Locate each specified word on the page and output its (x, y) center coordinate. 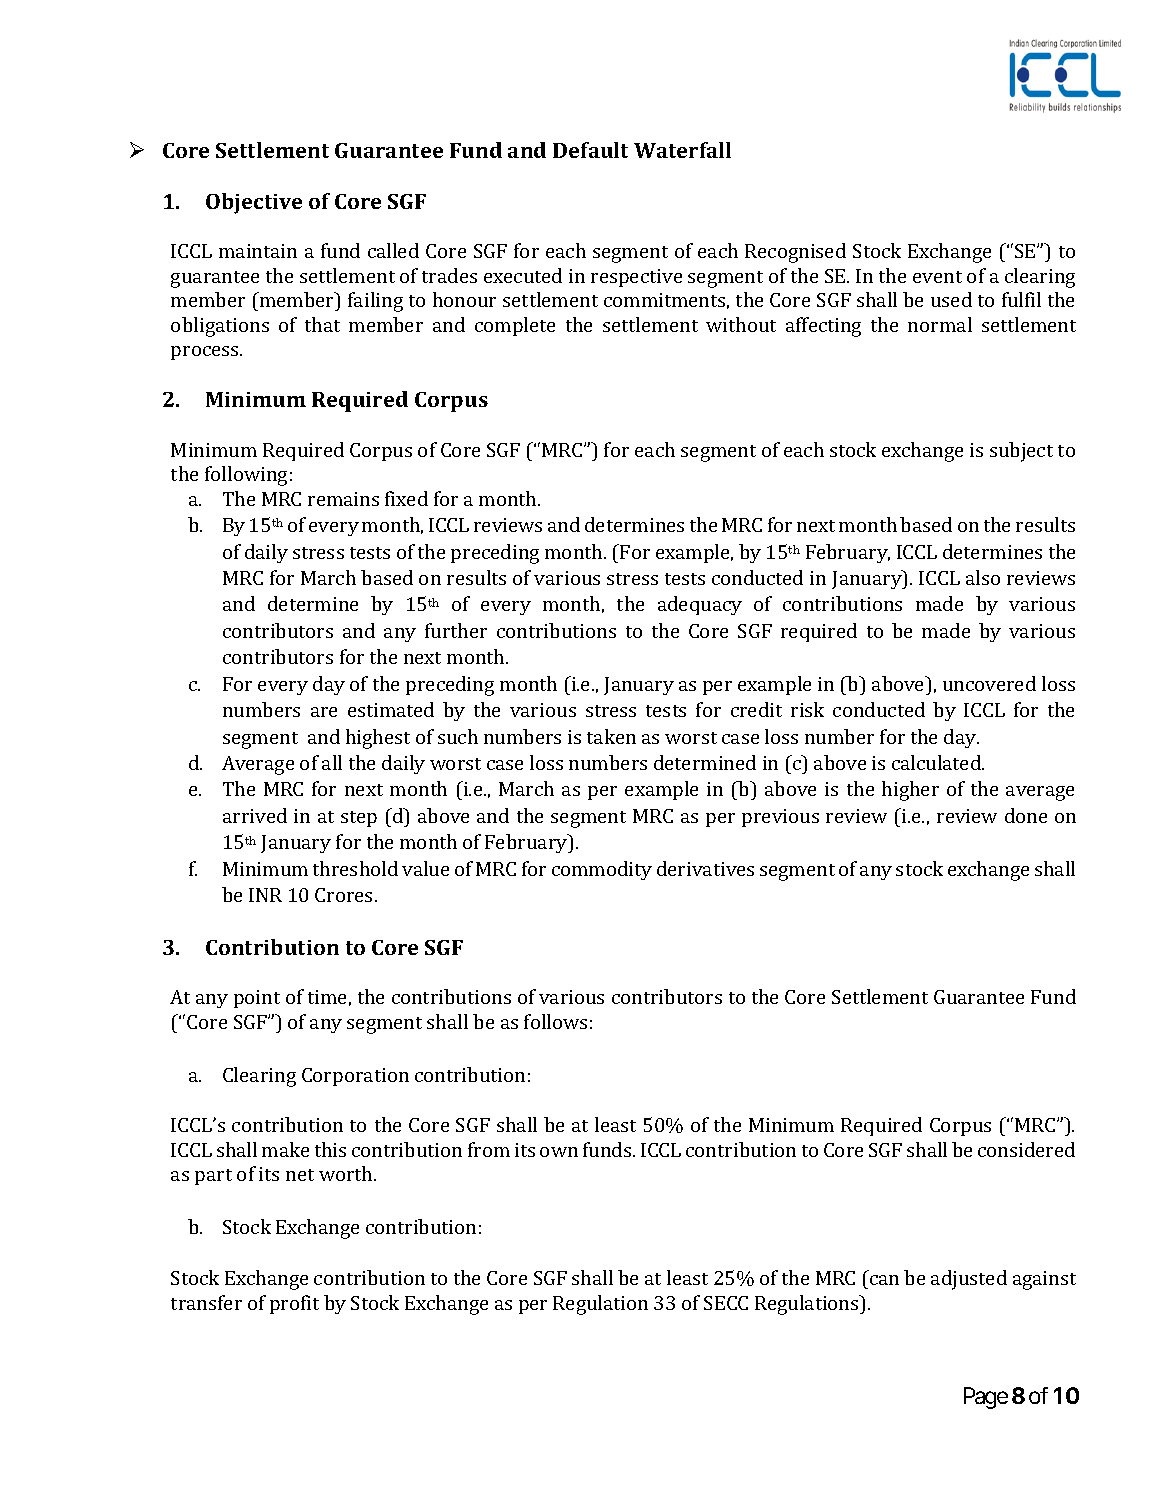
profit (294, 1304)
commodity (602, 870)
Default (590, 150)
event (937, 277)
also (983, 577)
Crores (343, 895)
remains (343, 499)
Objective (254, 203)
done (1026, 815)
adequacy (700, 605)
